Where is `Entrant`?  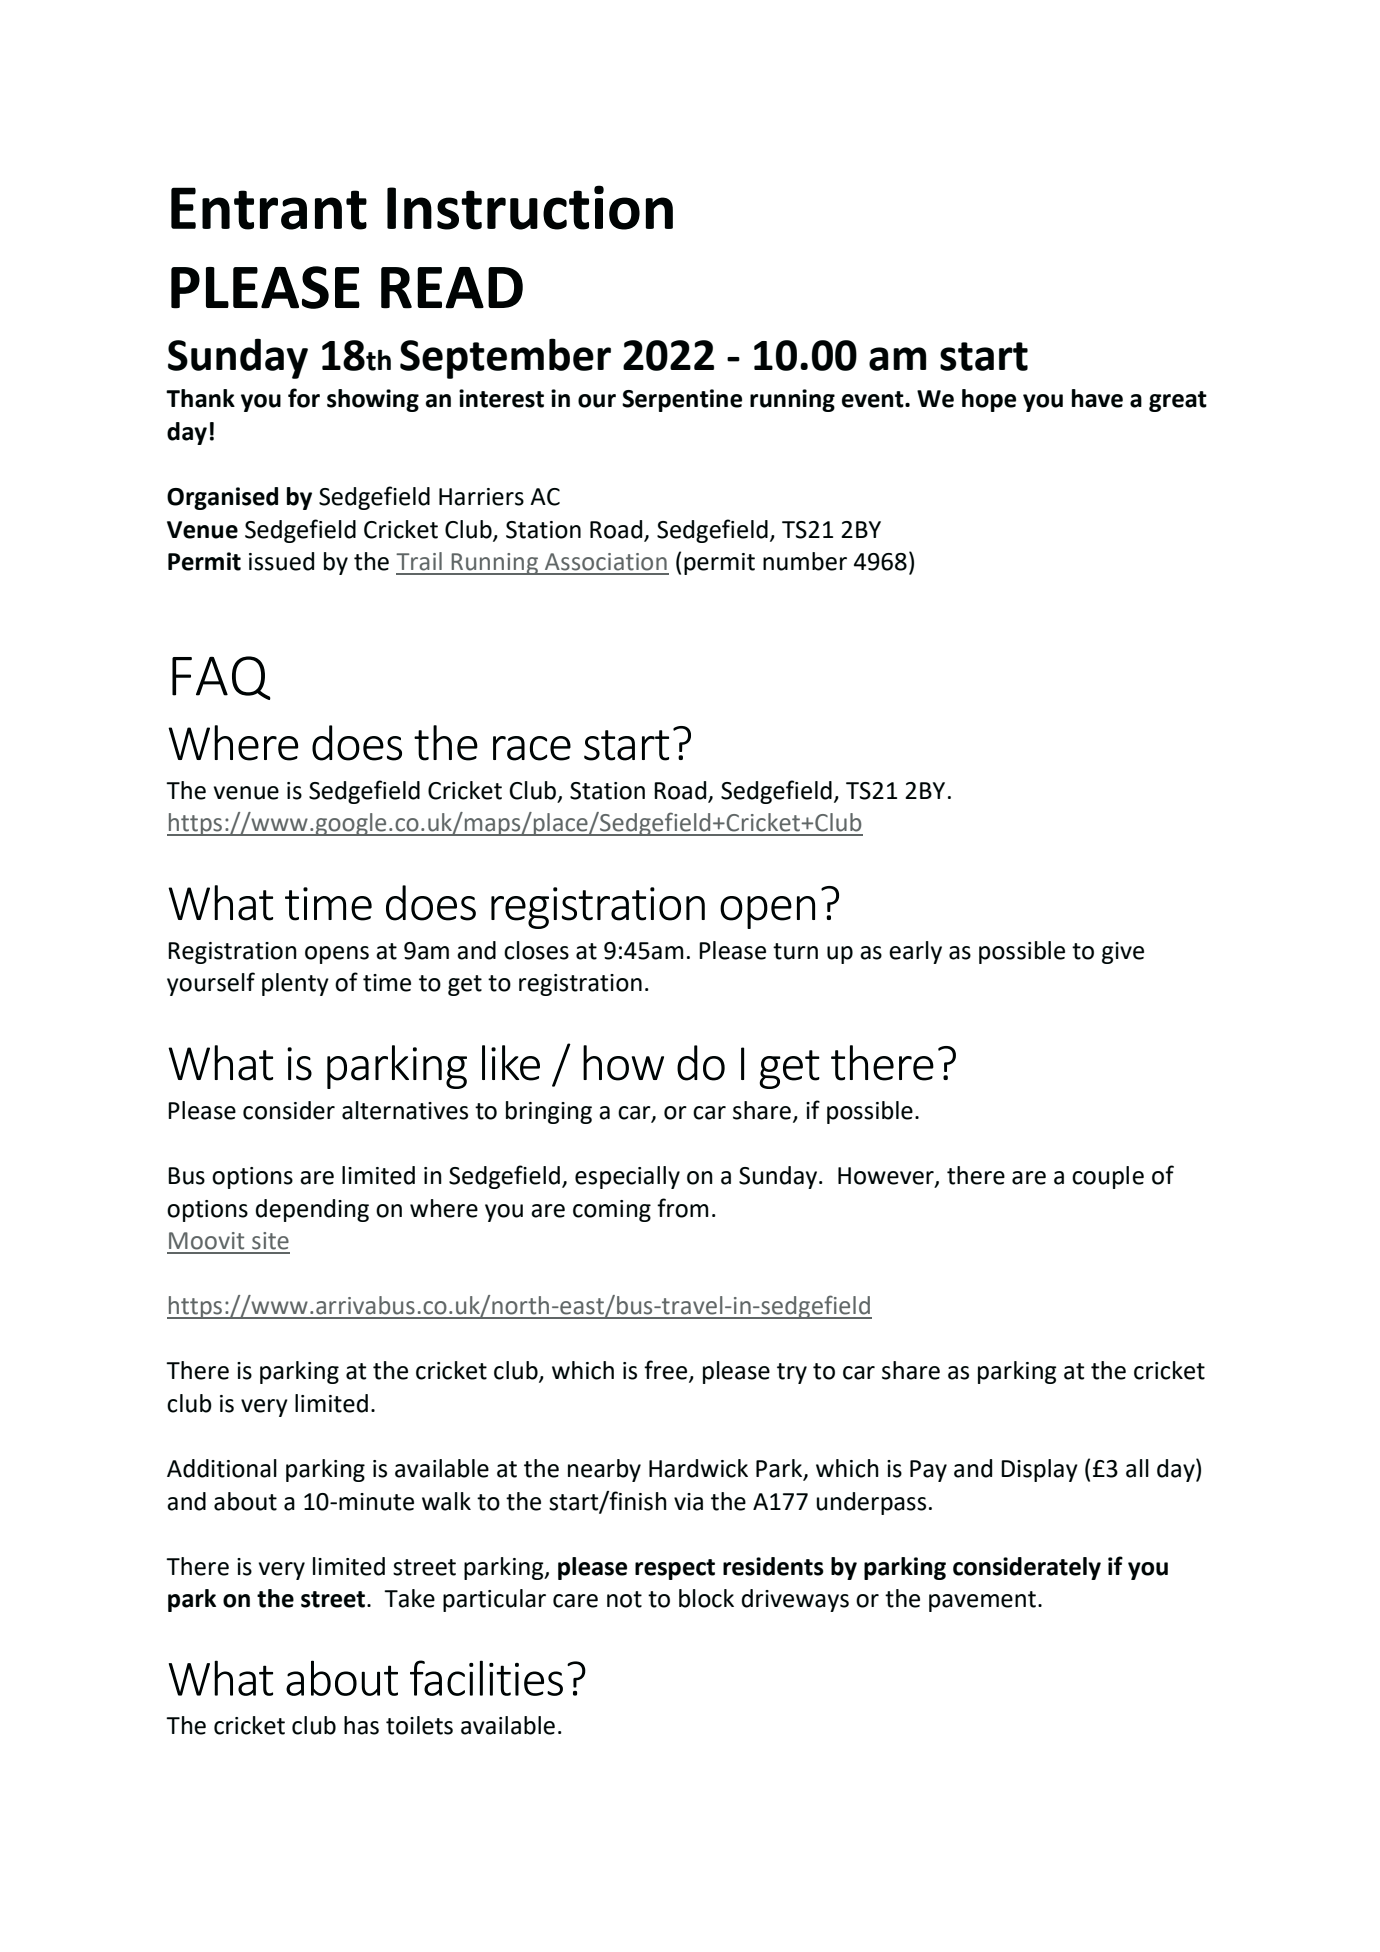
Entrant is located at coordinates (269, 208).
